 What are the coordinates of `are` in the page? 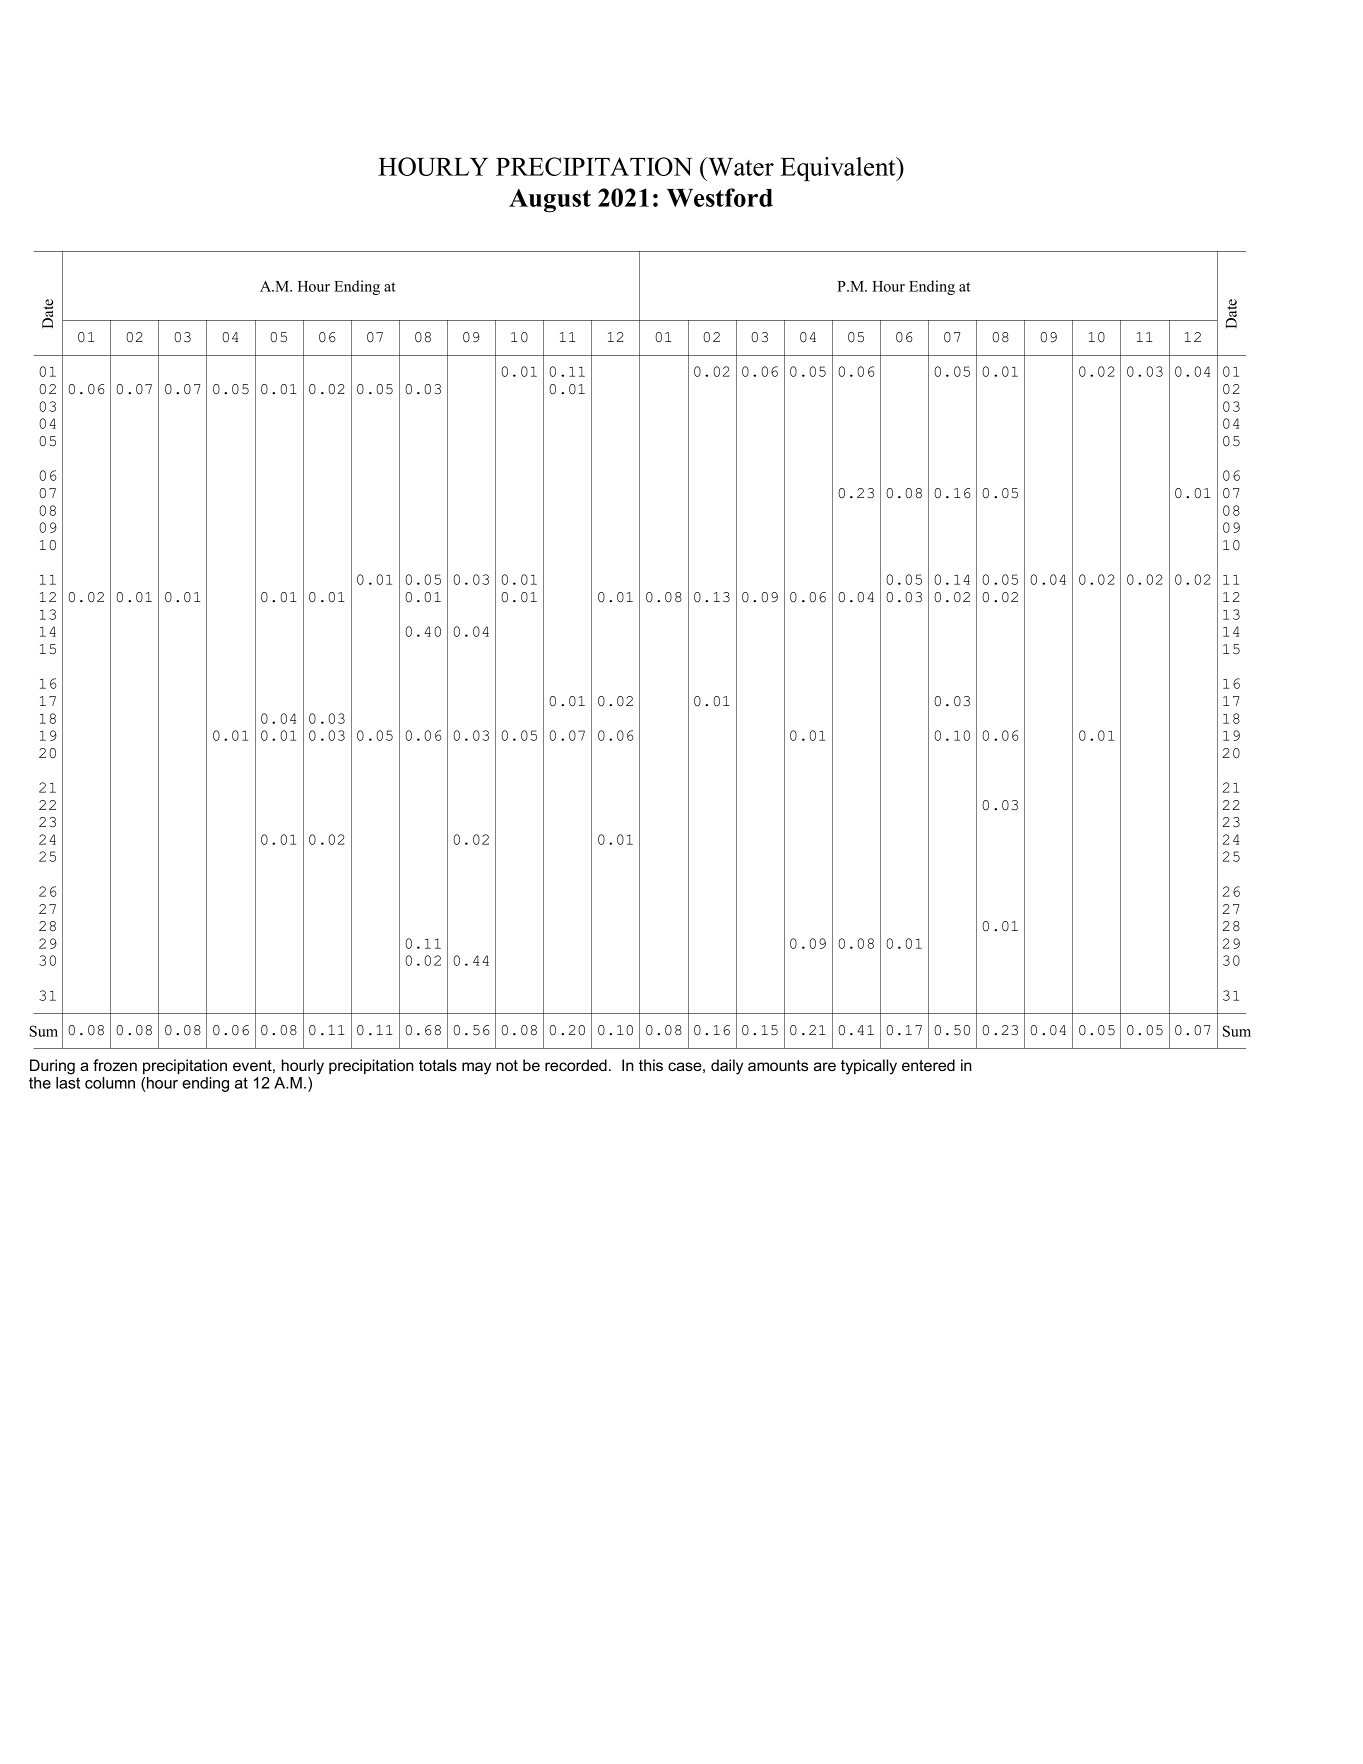 It's located at (825, 1066).
